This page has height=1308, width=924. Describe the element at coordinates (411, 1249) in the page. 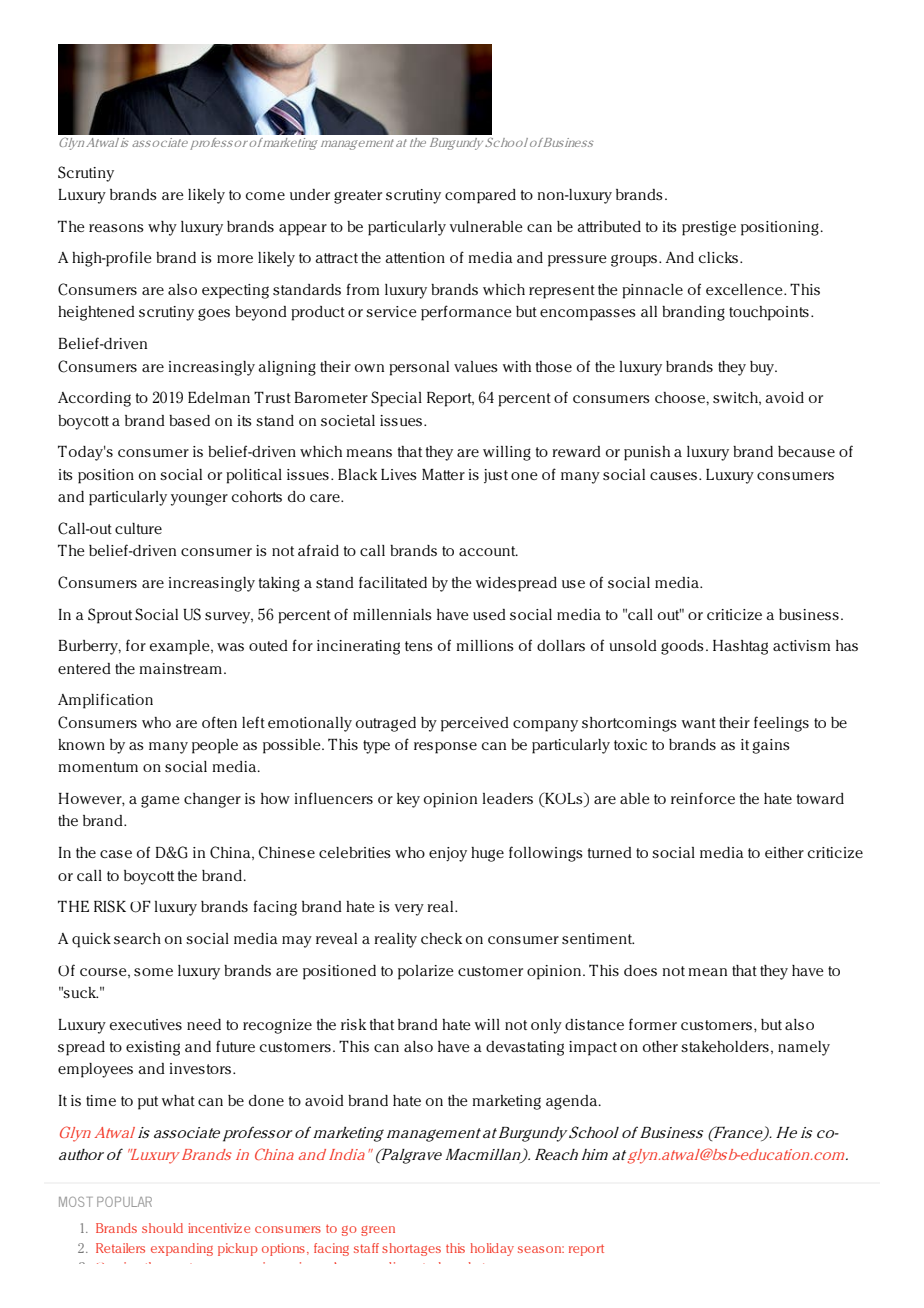

I see `shortages` at that location.
